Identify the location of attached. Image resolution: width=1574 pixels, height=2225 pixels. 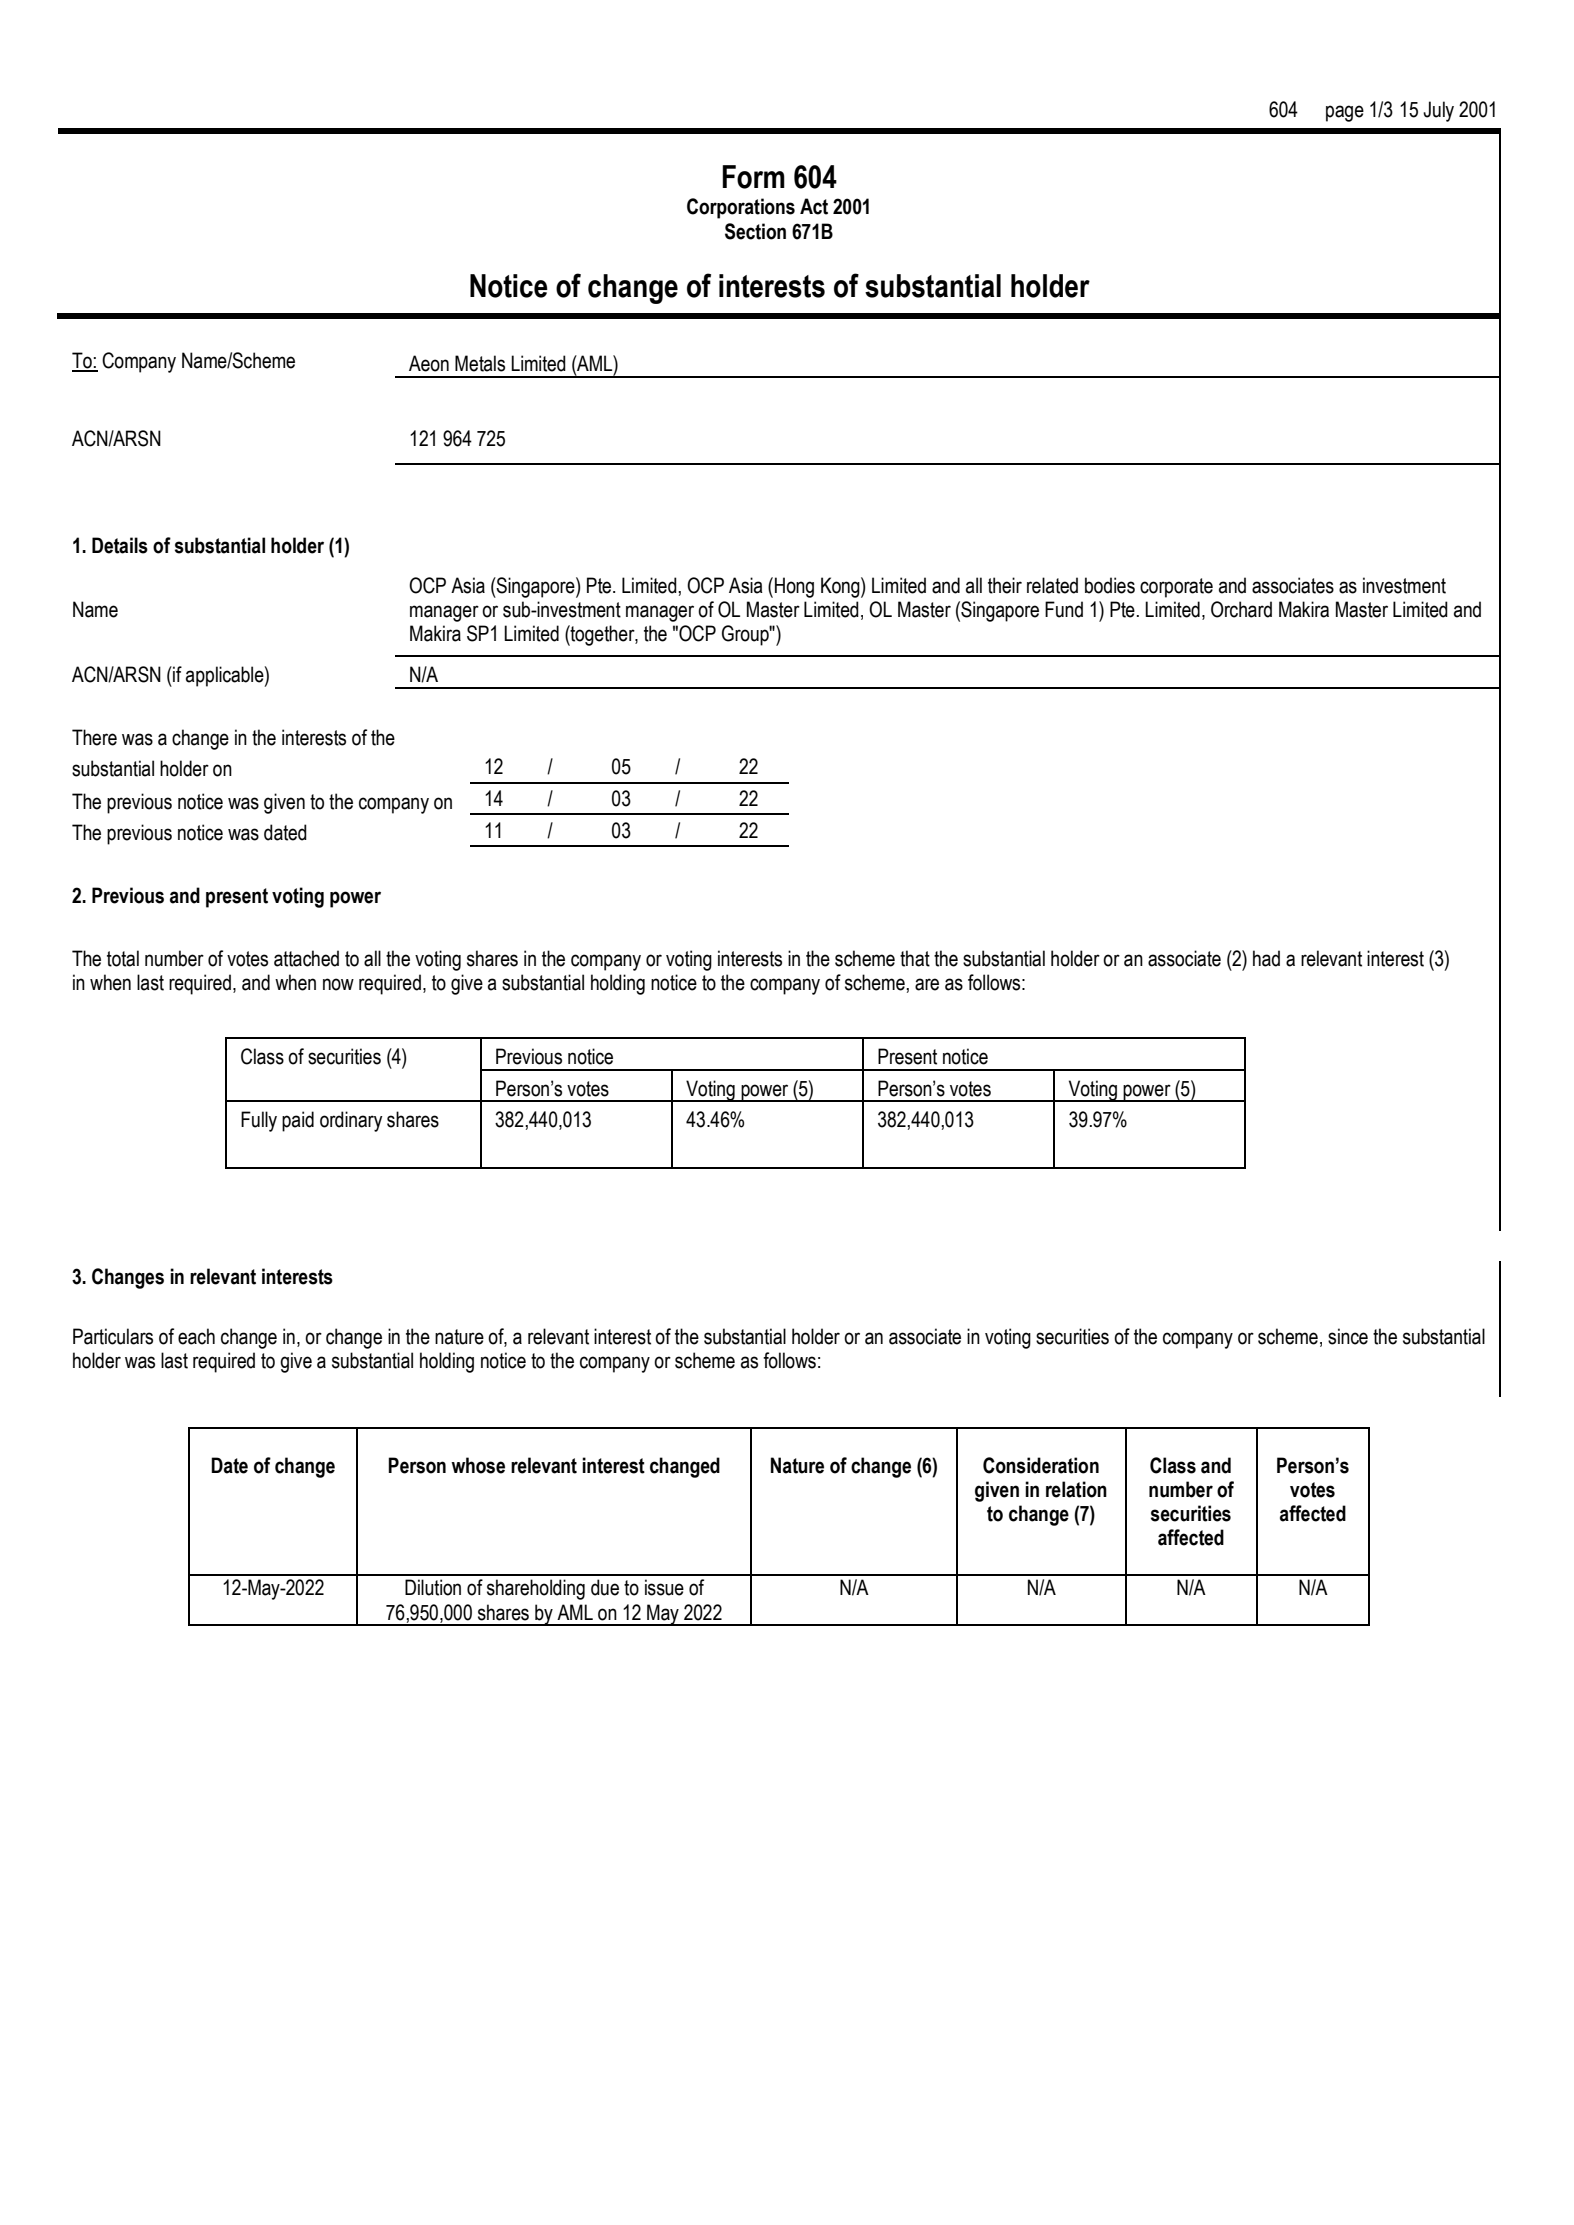
(306, 958).
